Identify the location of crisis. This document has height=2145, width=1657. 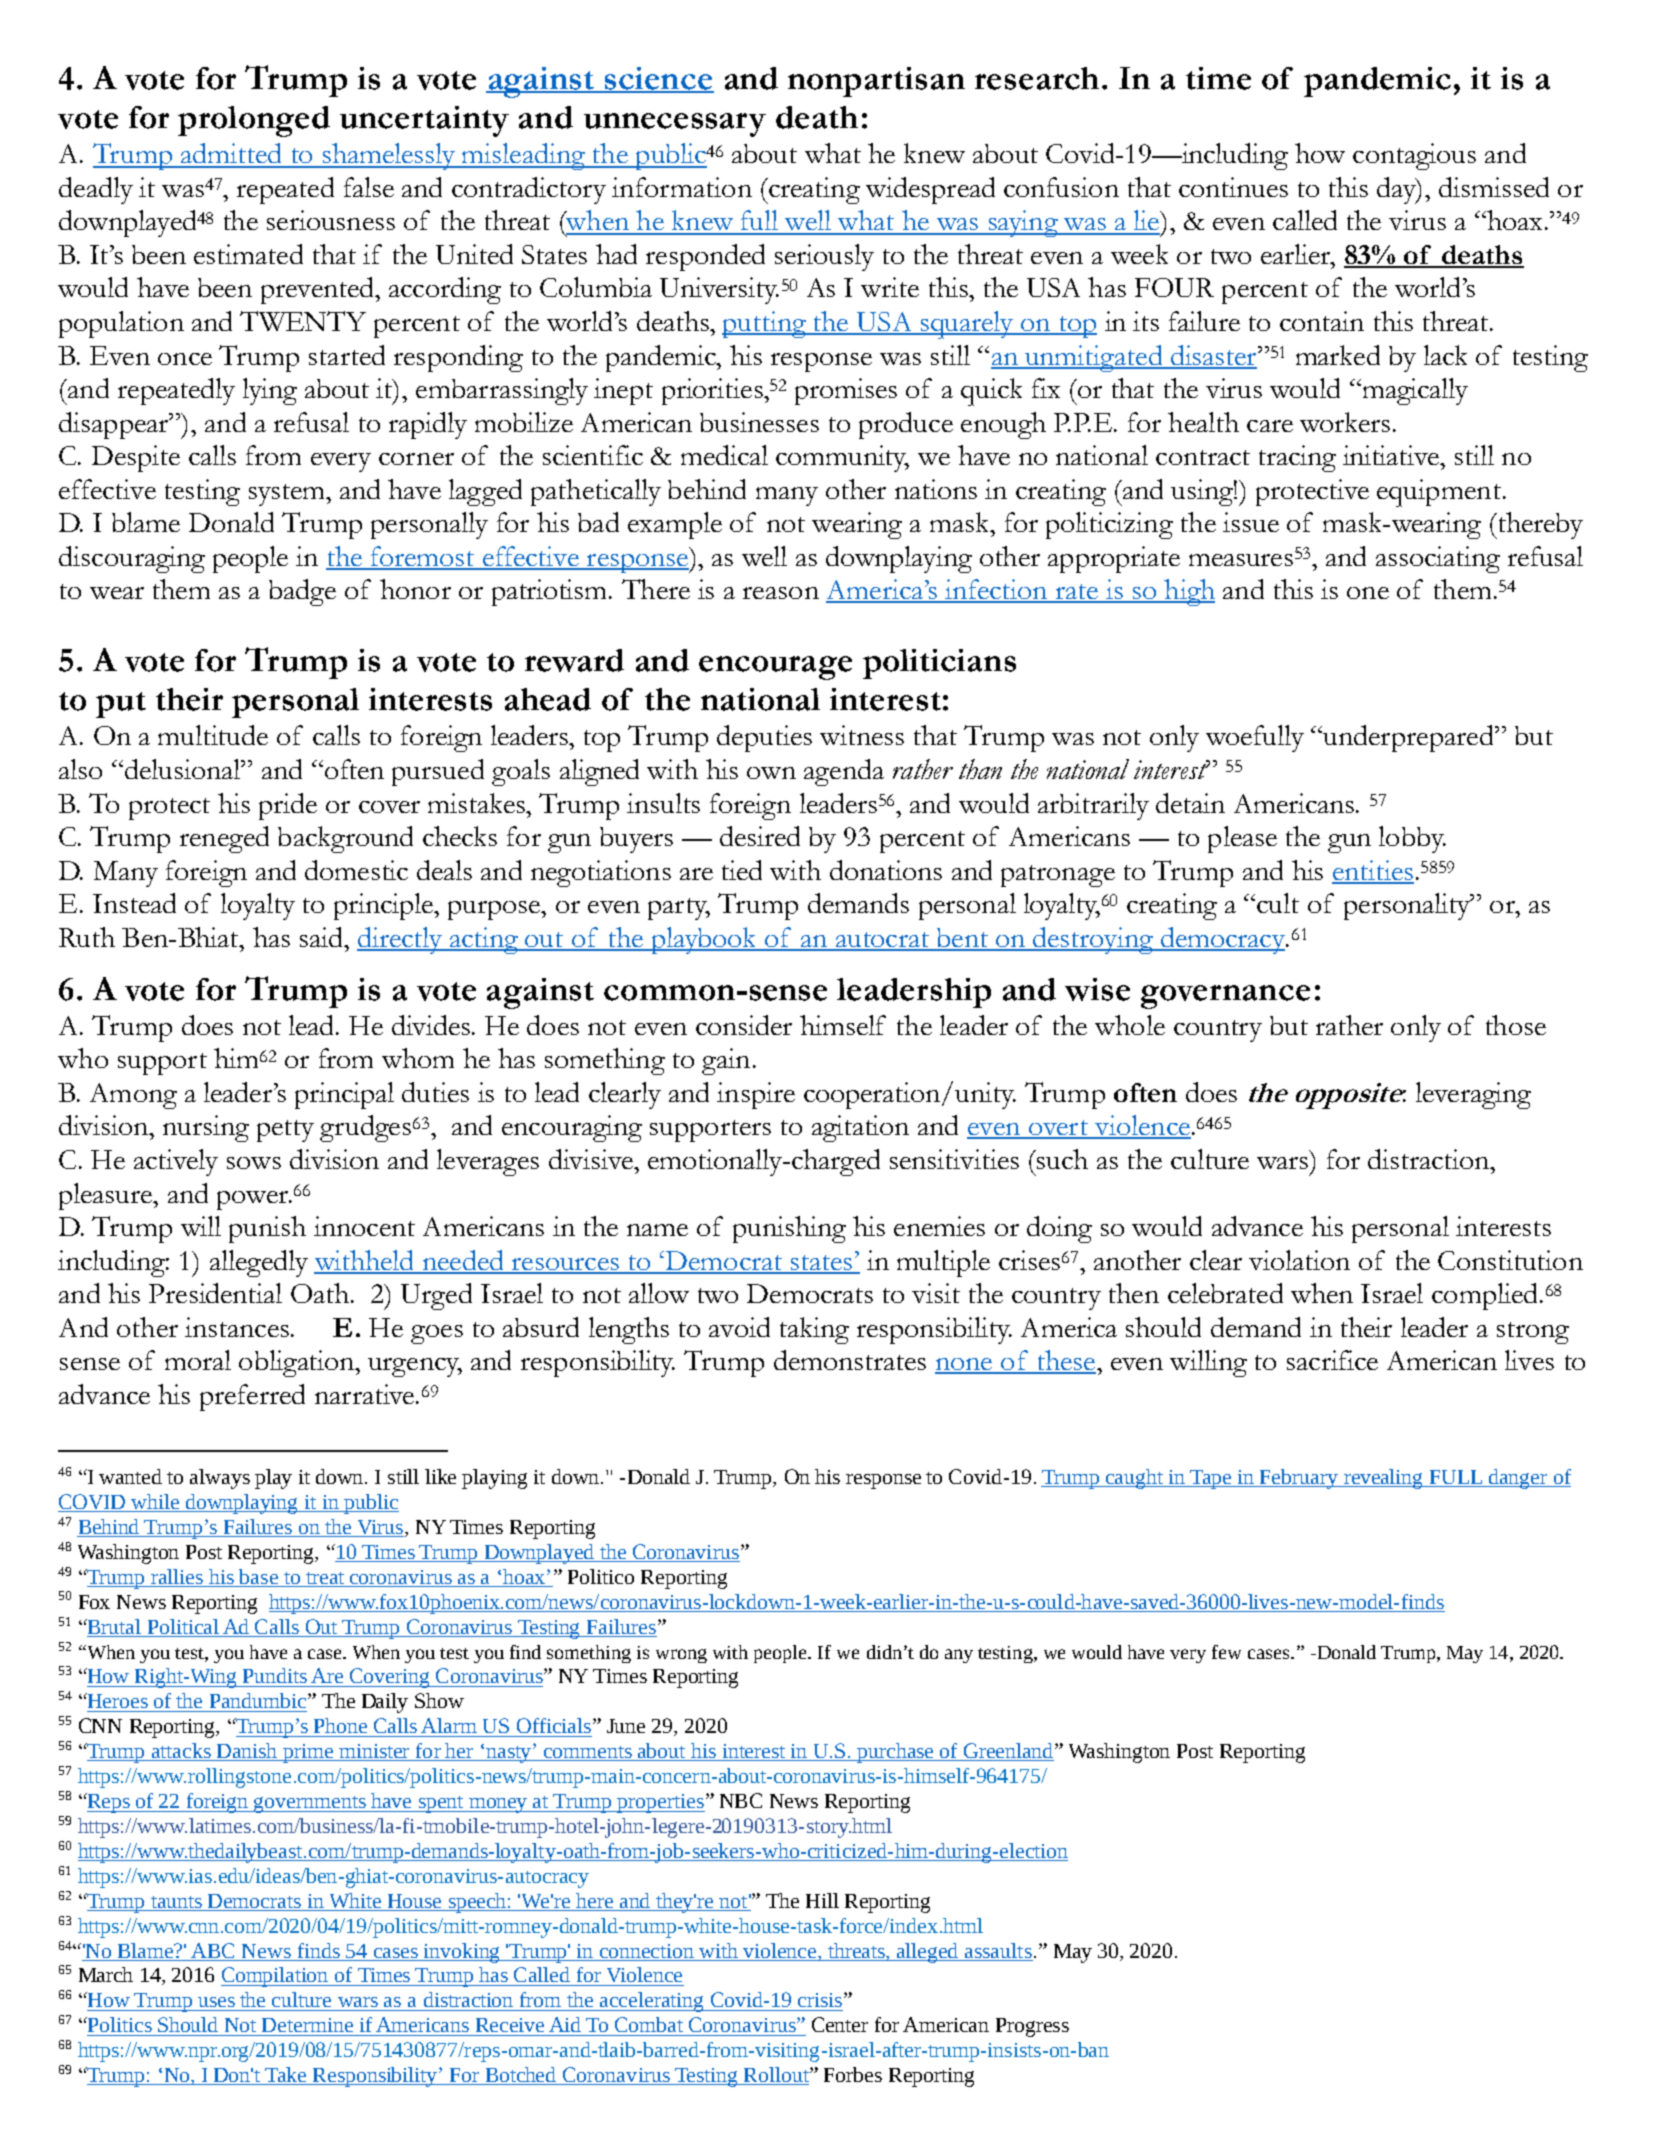
(820, 2000).
